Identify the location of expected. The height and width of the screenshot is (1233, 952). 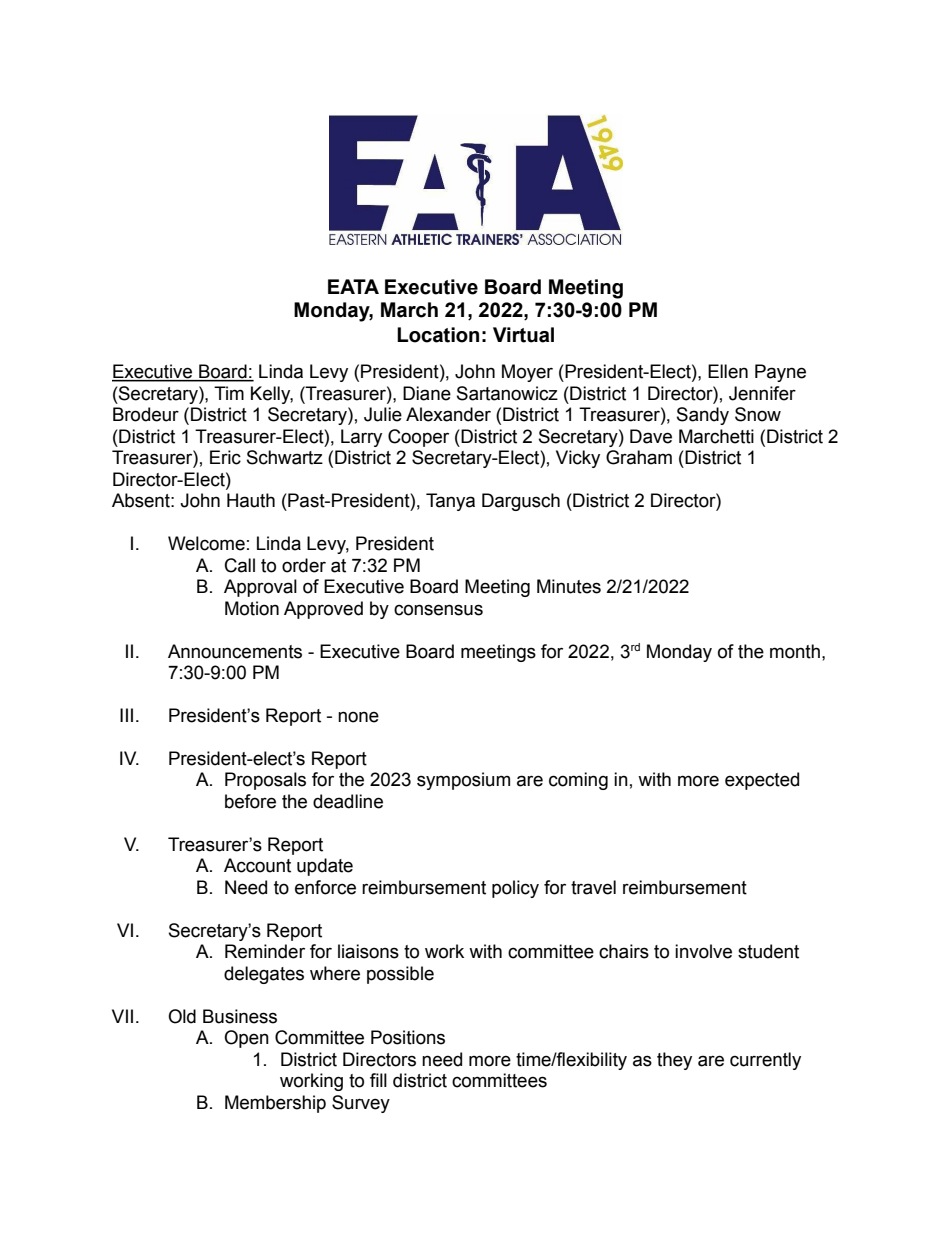
(762, 781).
